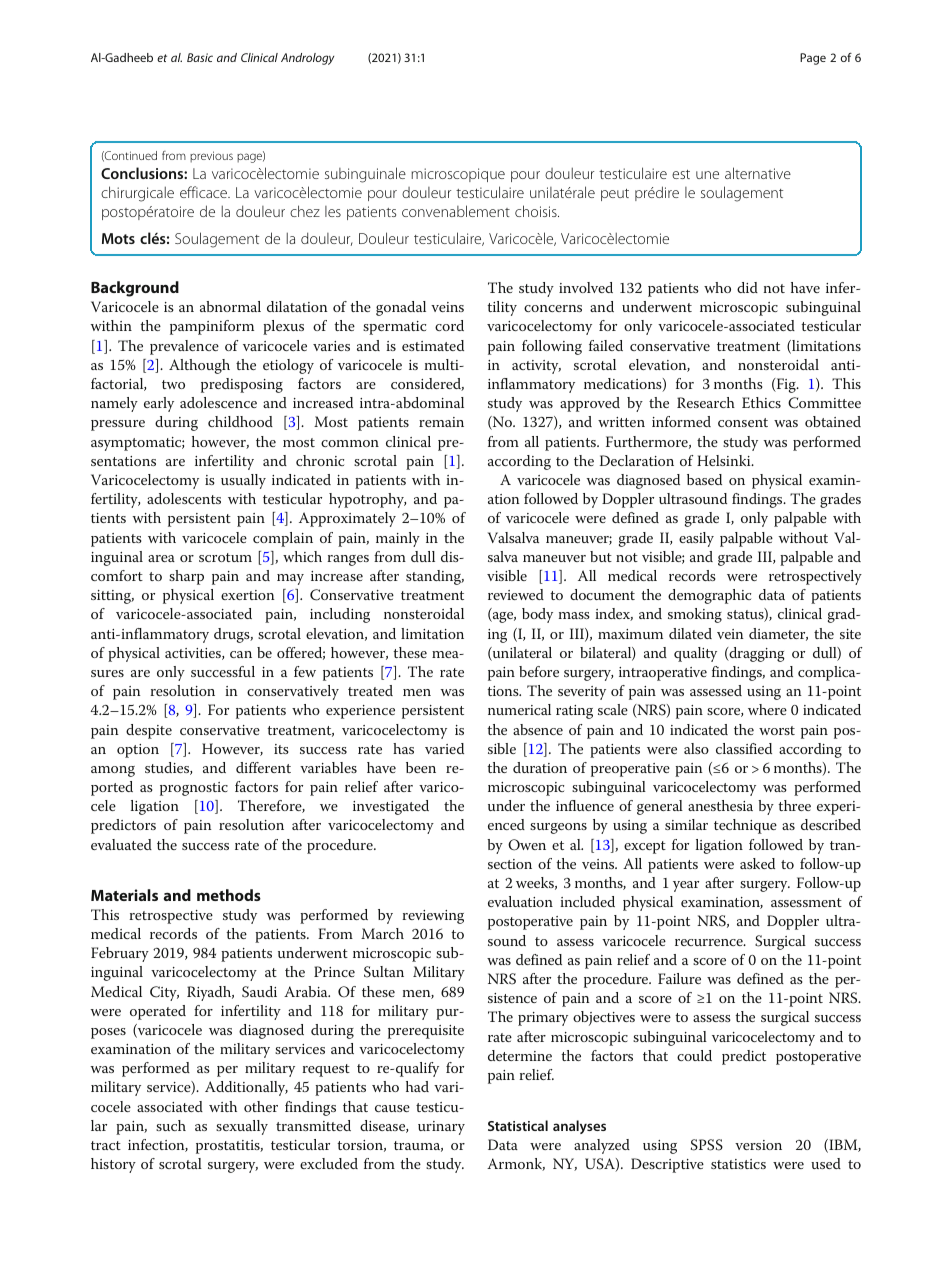  What do you see at coordinates (194, 789) in the page?
I see `prognostic` at bounding box center [194, 789].
